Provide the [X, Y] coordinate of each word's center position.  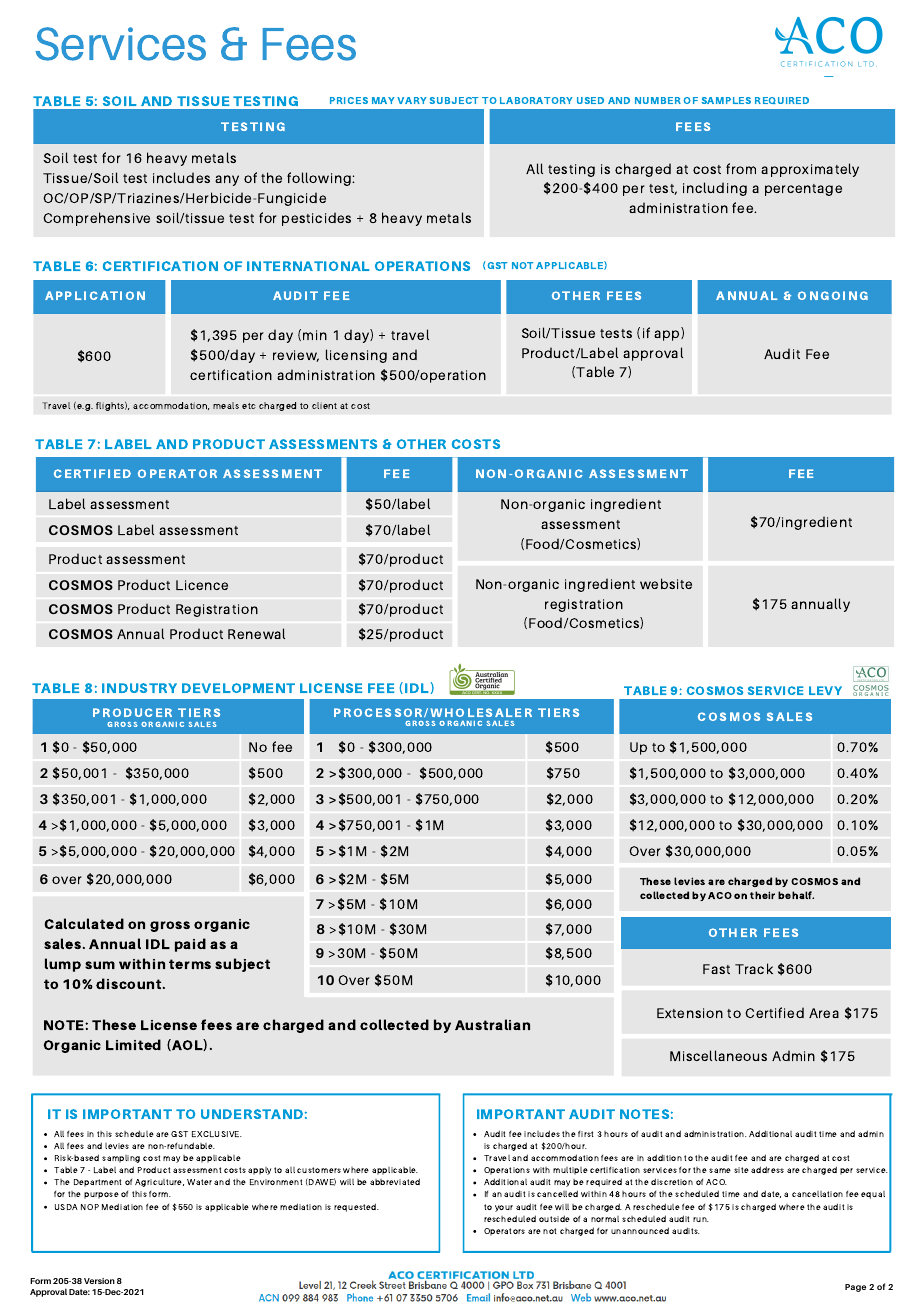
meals [226, 405]
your [504, 1208]
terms [190, 964]
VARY [412, 100]
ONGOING [833, 295]
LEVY [825, 690]
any [227, 180]
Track [754, 968]
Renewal [256, 633]
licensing [356, 356]
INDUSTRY [139, 688]
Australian [492, 1024]
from [741, 168]
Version [99, 1281]
